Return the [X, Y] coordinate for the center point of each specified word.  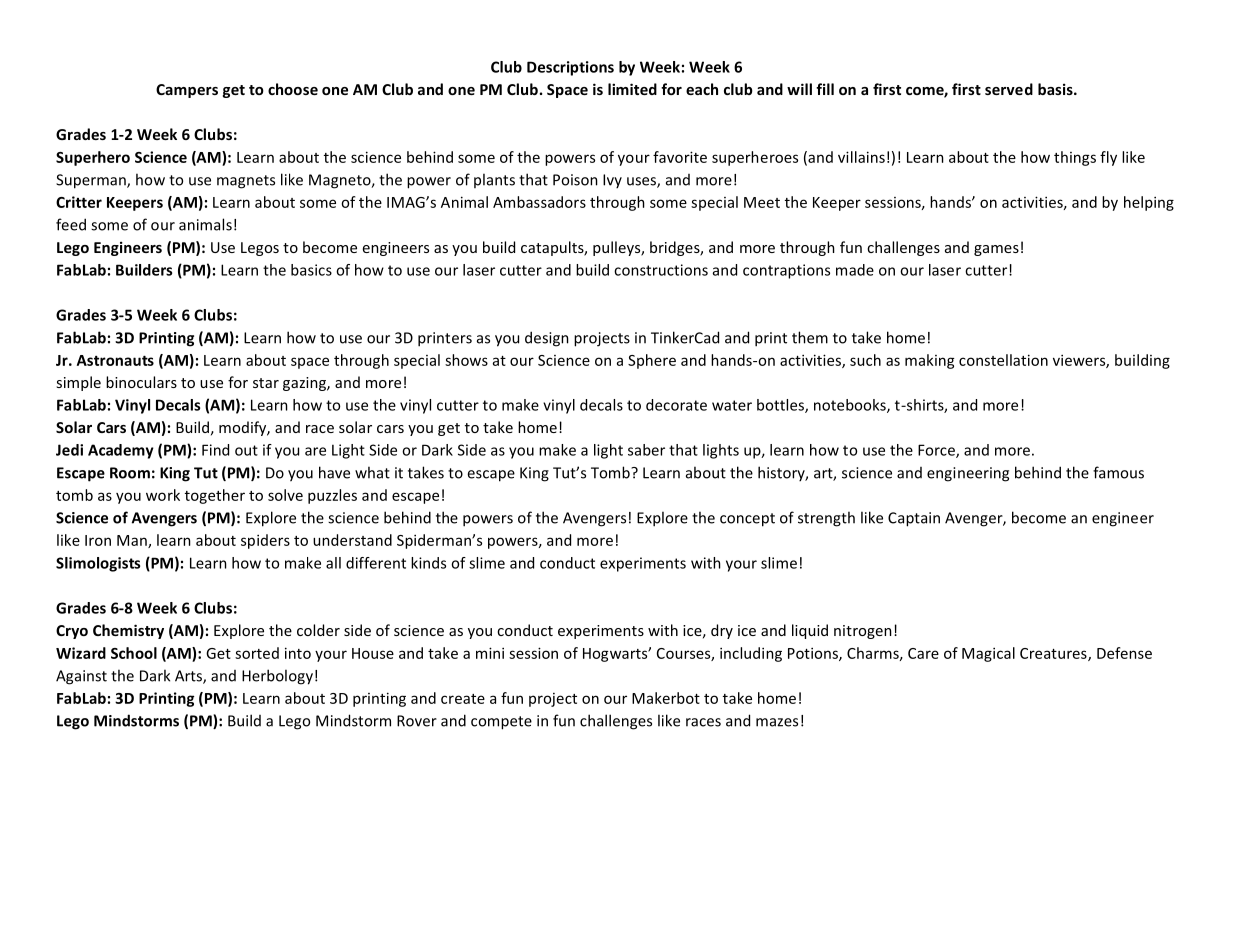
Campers [187, 91]
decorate [676, 405]
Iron [98, 540]
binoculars [141, 382]
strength [826, 519]
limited [632, 89]
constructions [661, 270]
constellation [1003, 360]
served [1009, 89]
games [996, 250]
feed [71, 224]
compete [501, 723]
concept [747, 520]
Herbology [277, 677]
